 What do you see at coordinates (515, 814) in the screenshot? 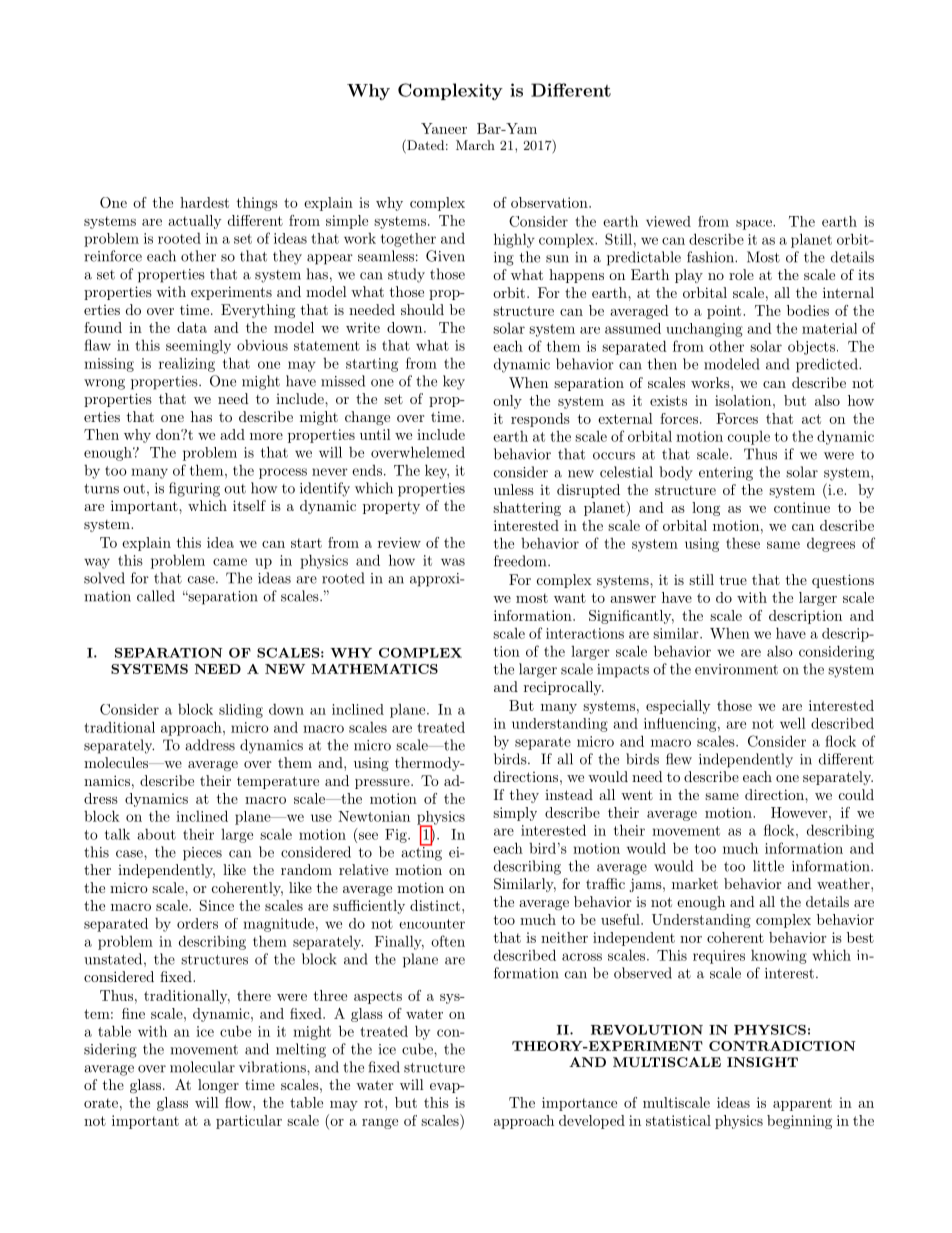
I see `simply` at bounding box center [515, 814].
